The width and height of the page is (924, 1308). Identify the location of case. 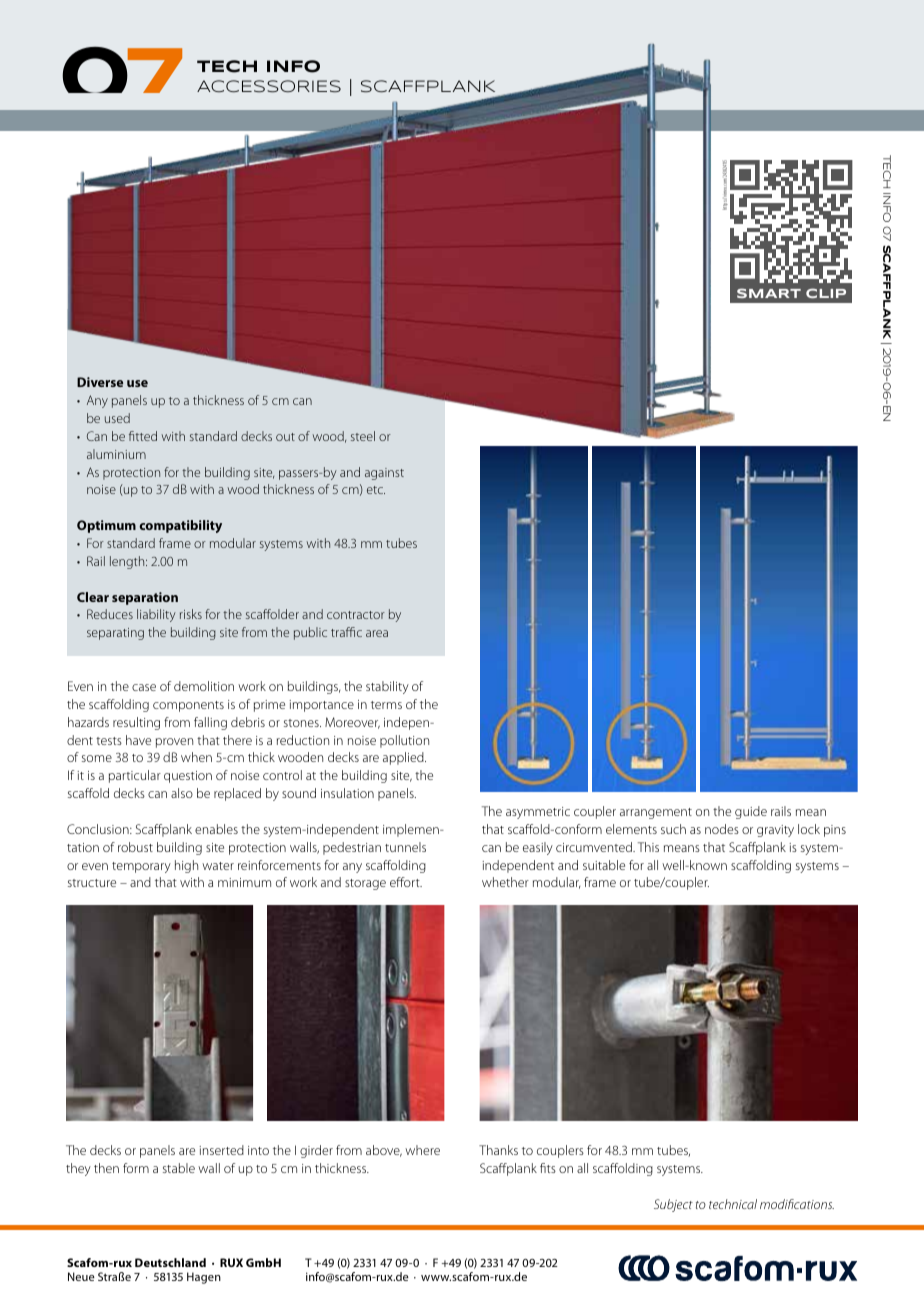
(144, 687).
